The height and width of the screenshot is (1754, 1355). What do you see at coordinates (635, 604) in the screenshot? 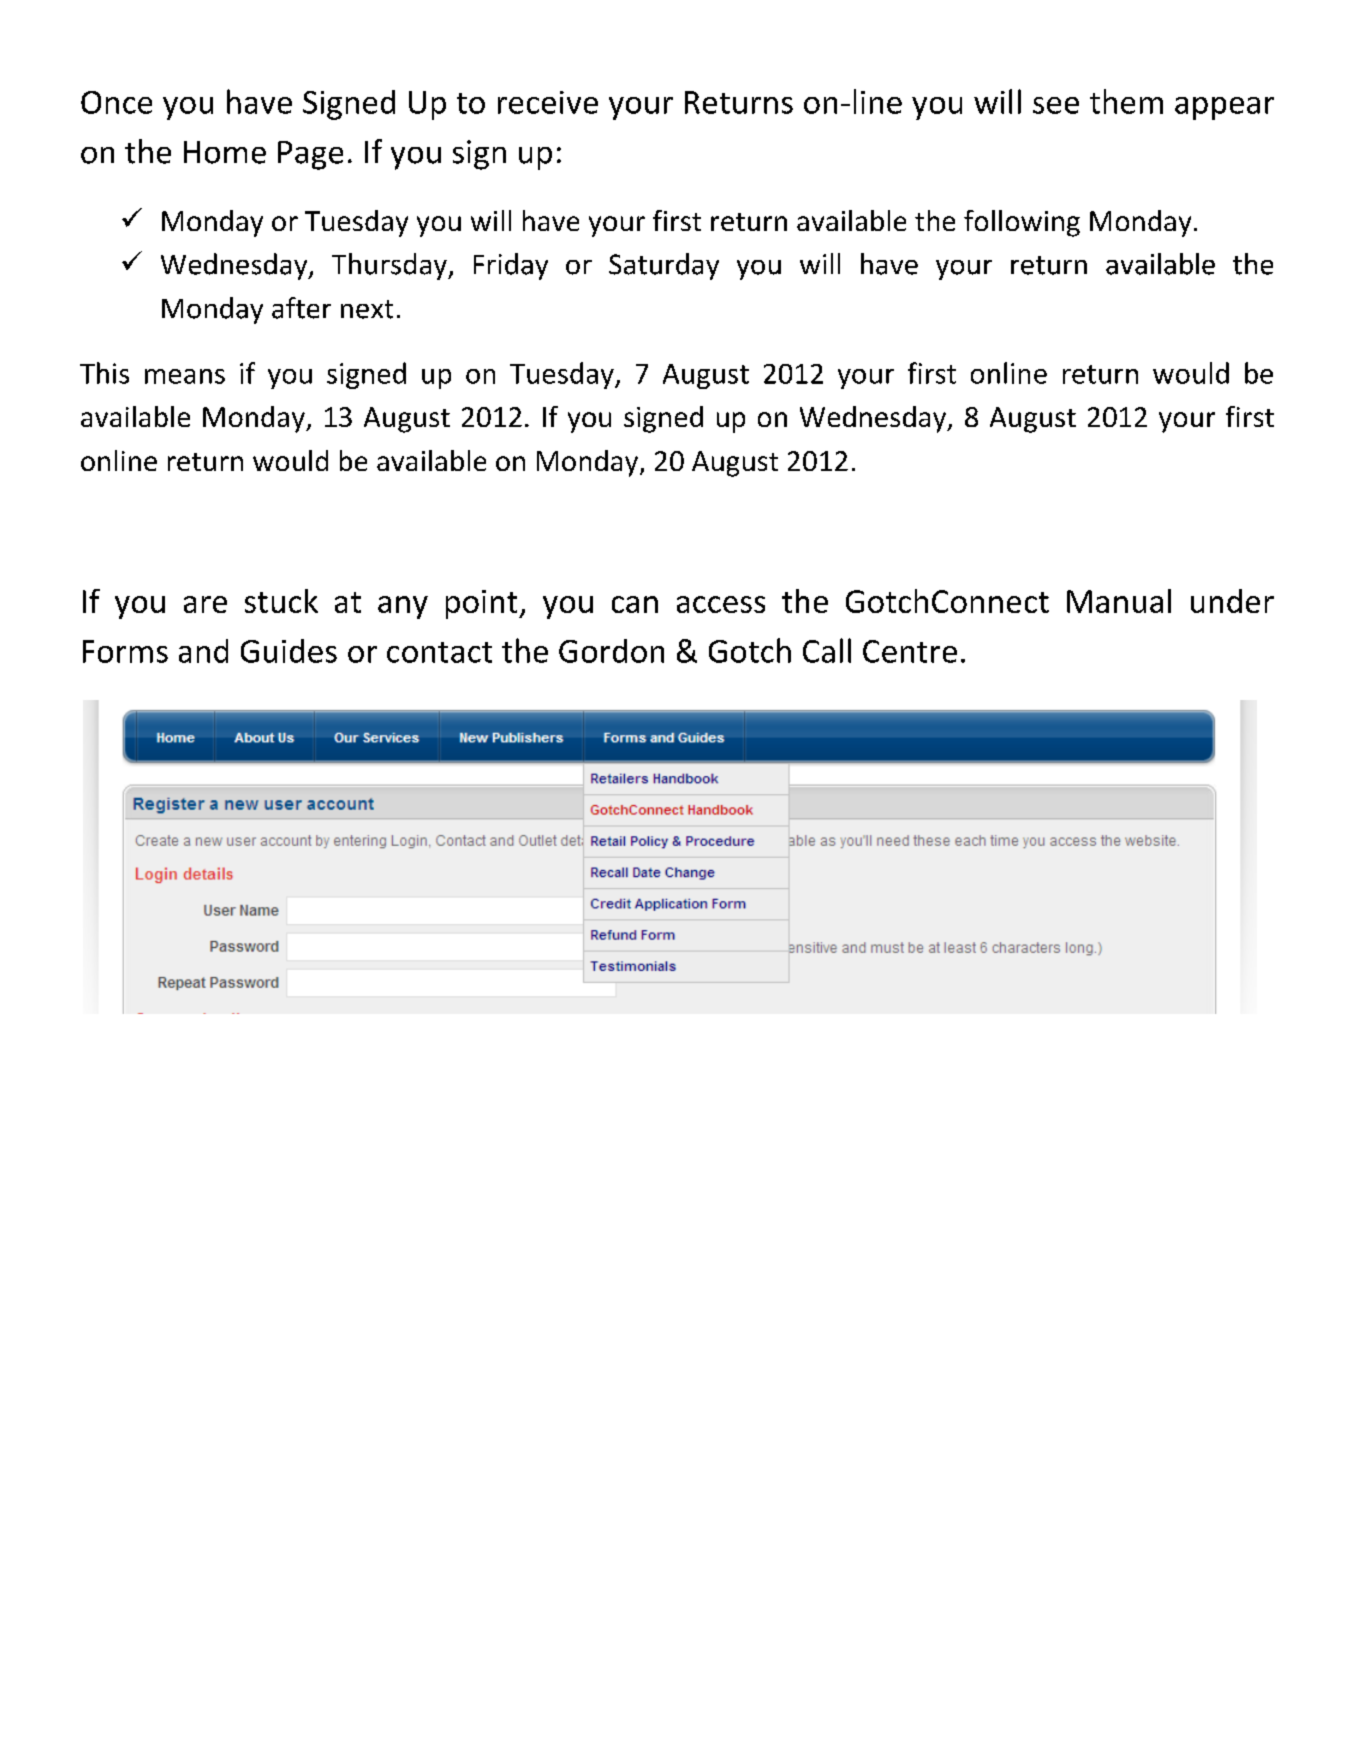
I see `can` at bounding box center [635, 604].
